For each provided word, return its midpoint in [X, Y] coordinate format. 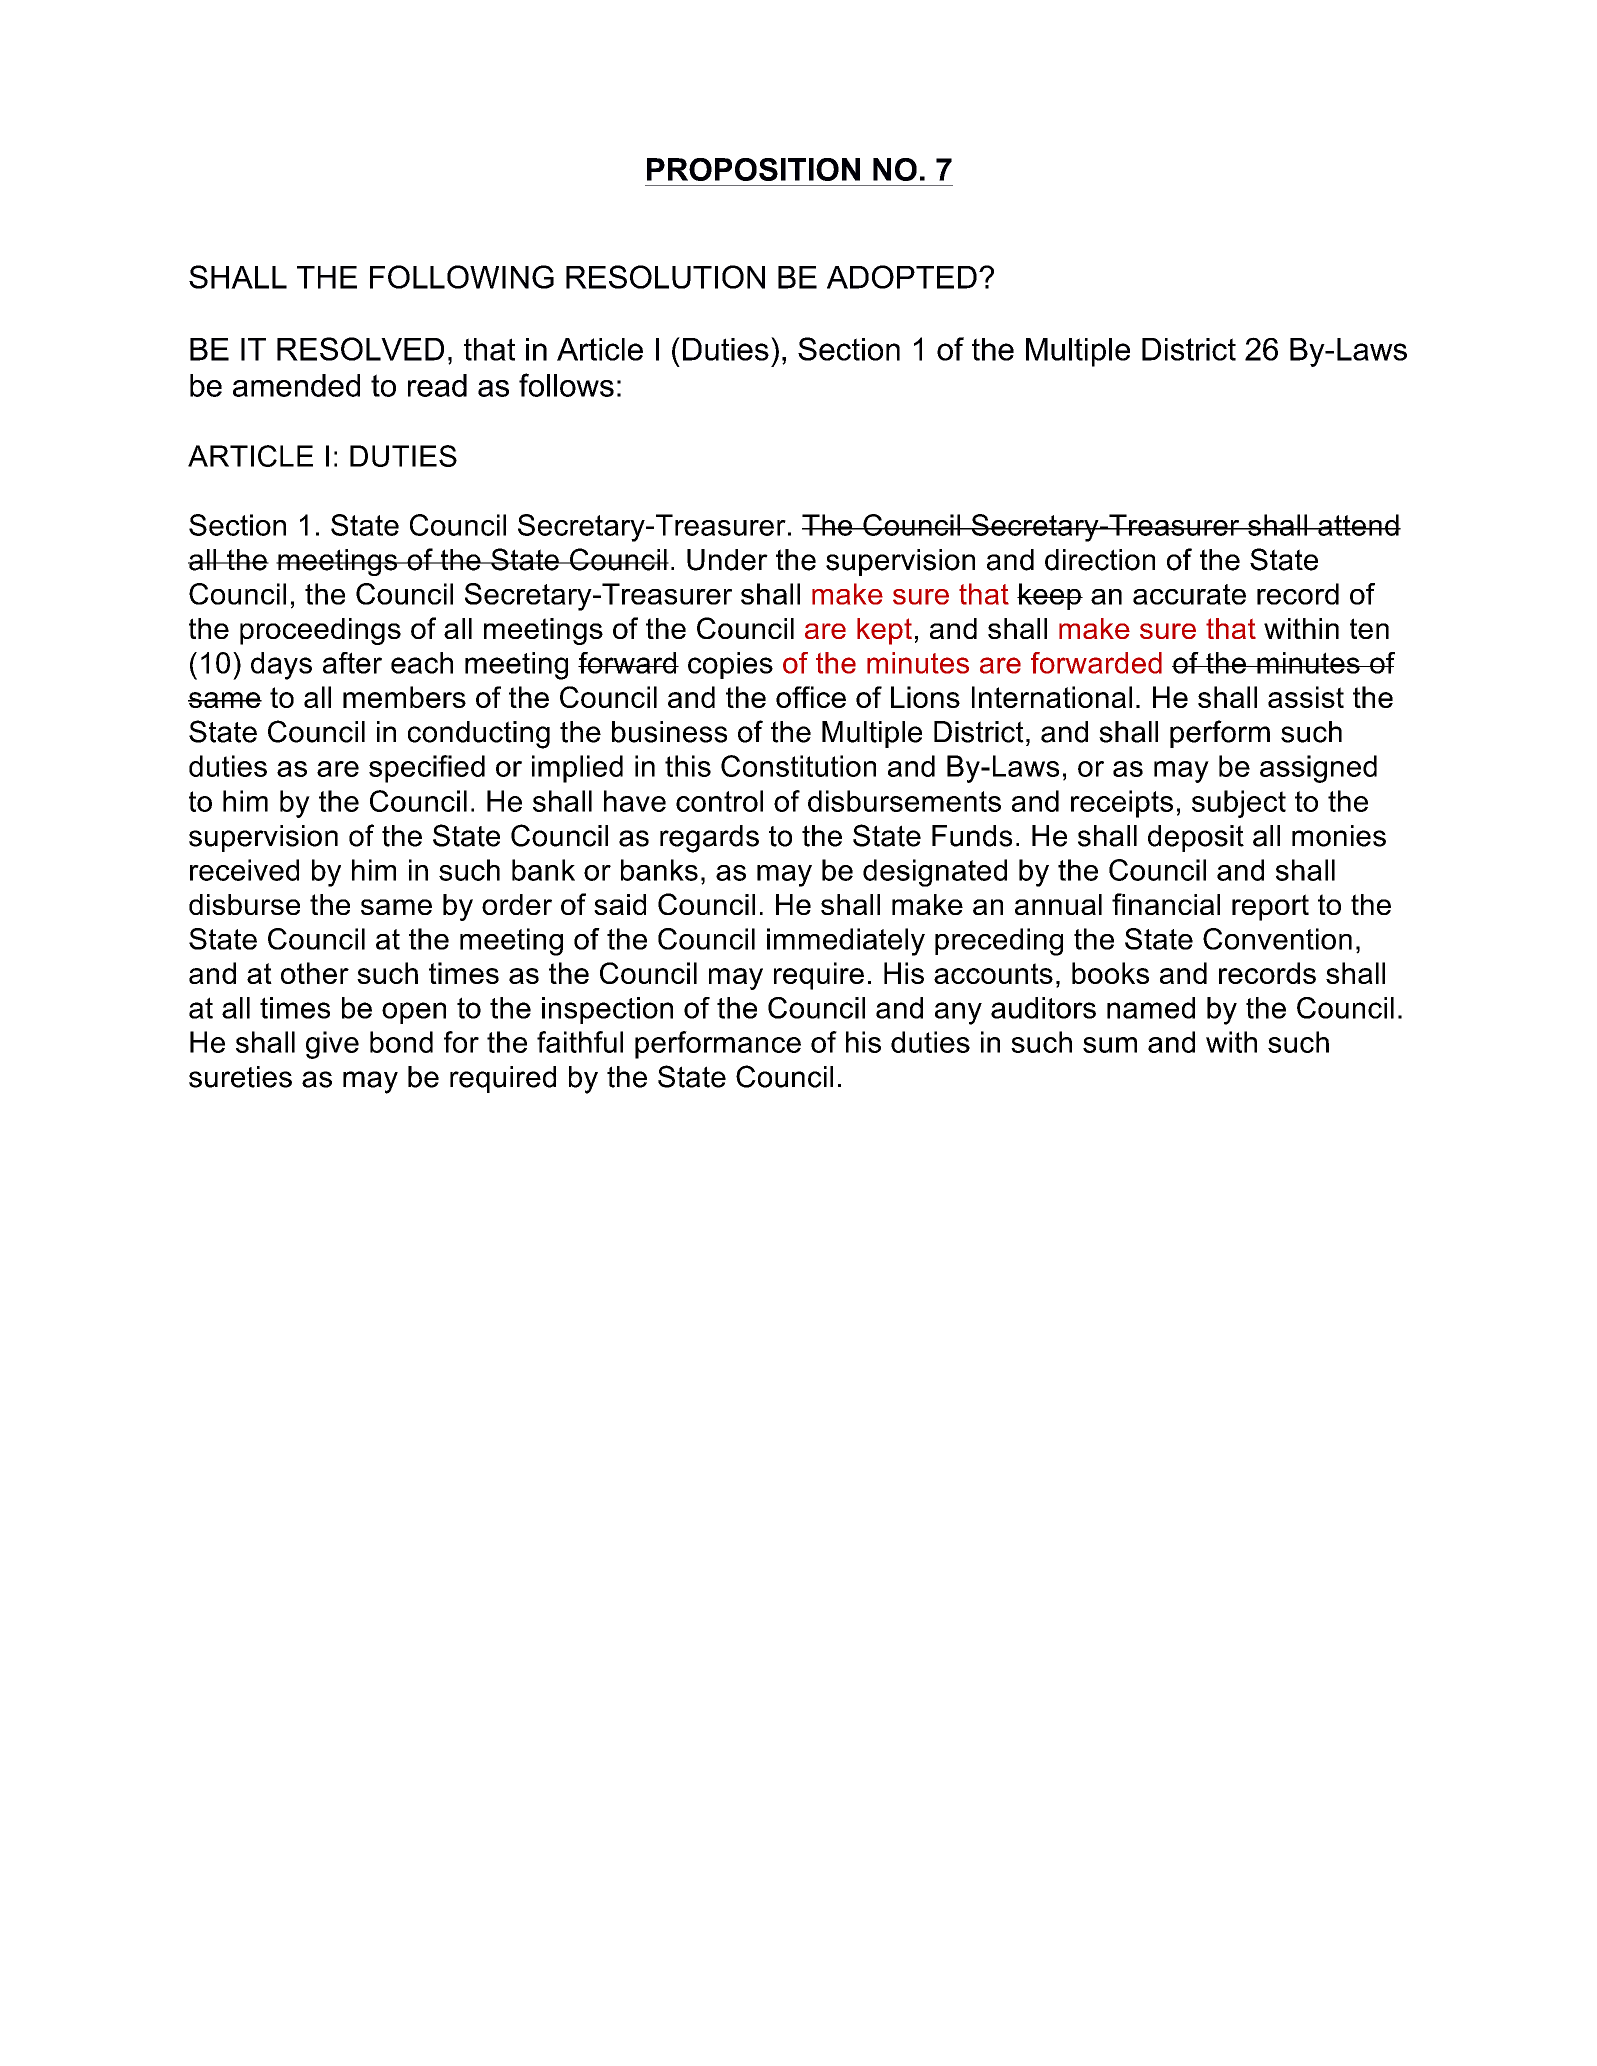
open [414, 1013]
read [437, 385]
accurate [1189, 594]
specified [427, 769]
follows [566, 385]
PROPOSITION [753, 169]
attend [1358, 525]
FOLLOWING [462, 277]
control [719, 801]
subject [1239, 804]
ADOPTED [902, 277]
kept [884, 631]
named [1151, 1008]
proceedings [320, 631]
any [958, 1013]
